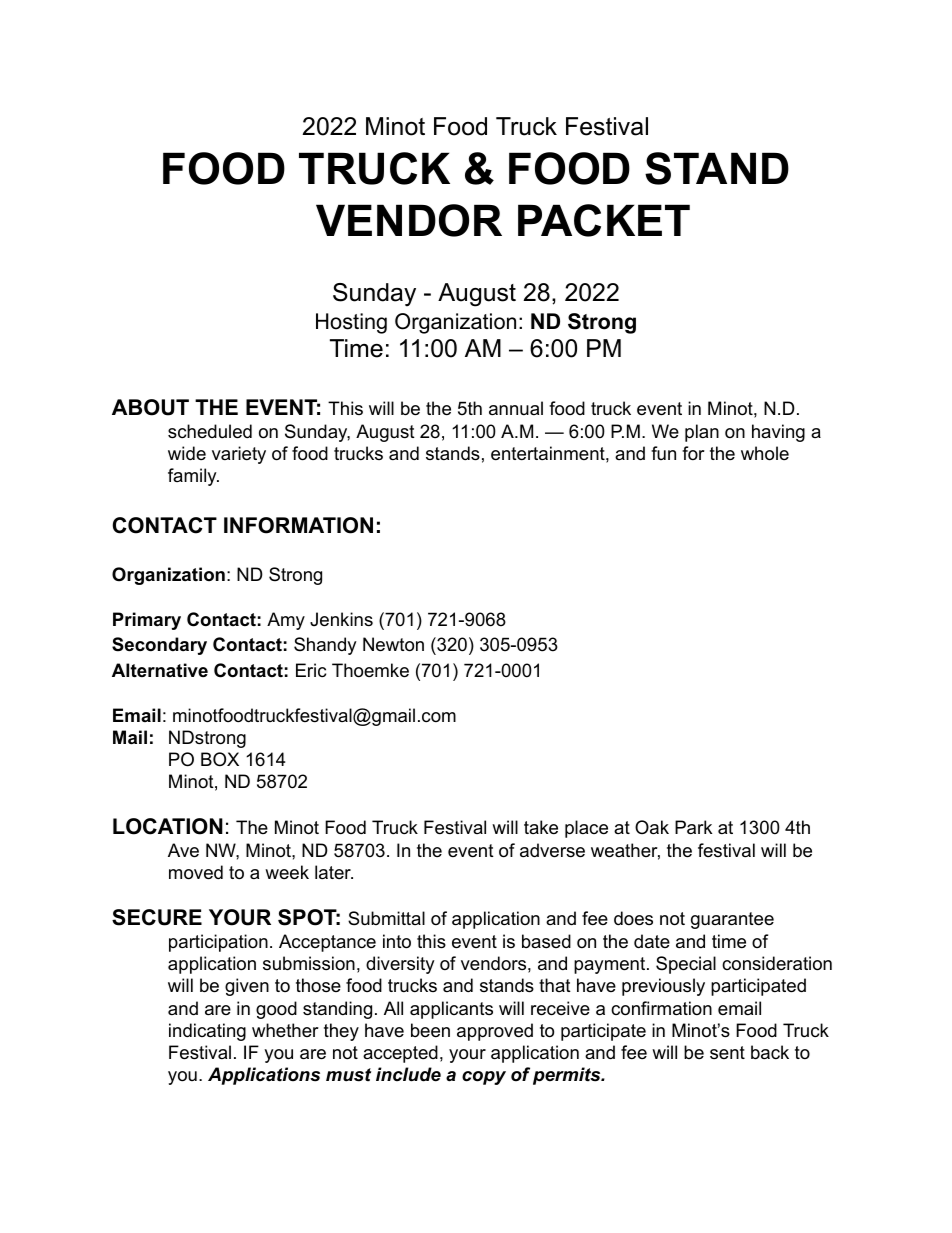 This screenshot has width=952, height=1233. Describe the element at coordinates (702, 433) in the screenshot. I see `plan` at that location.
